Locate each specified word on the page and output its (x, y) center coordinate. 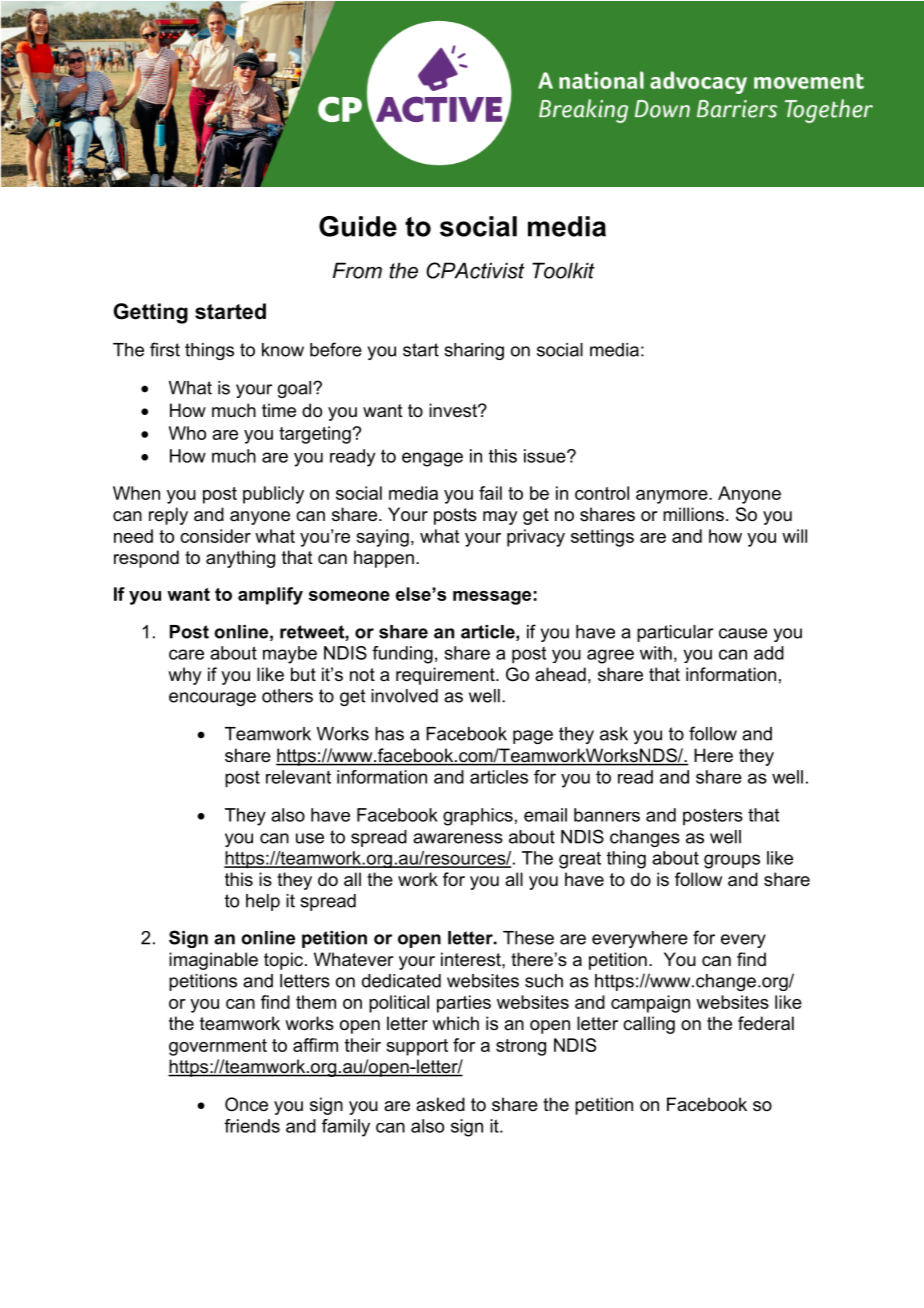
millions (693, 514)
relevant (298, 777)
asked (440, 1104)
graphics (478, 817)
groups (732, 861)
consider (215, 536)
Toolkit (563, 270)
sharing (474, 351)
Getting (151, 313)
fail (490, 493)
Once (246, 1104)
